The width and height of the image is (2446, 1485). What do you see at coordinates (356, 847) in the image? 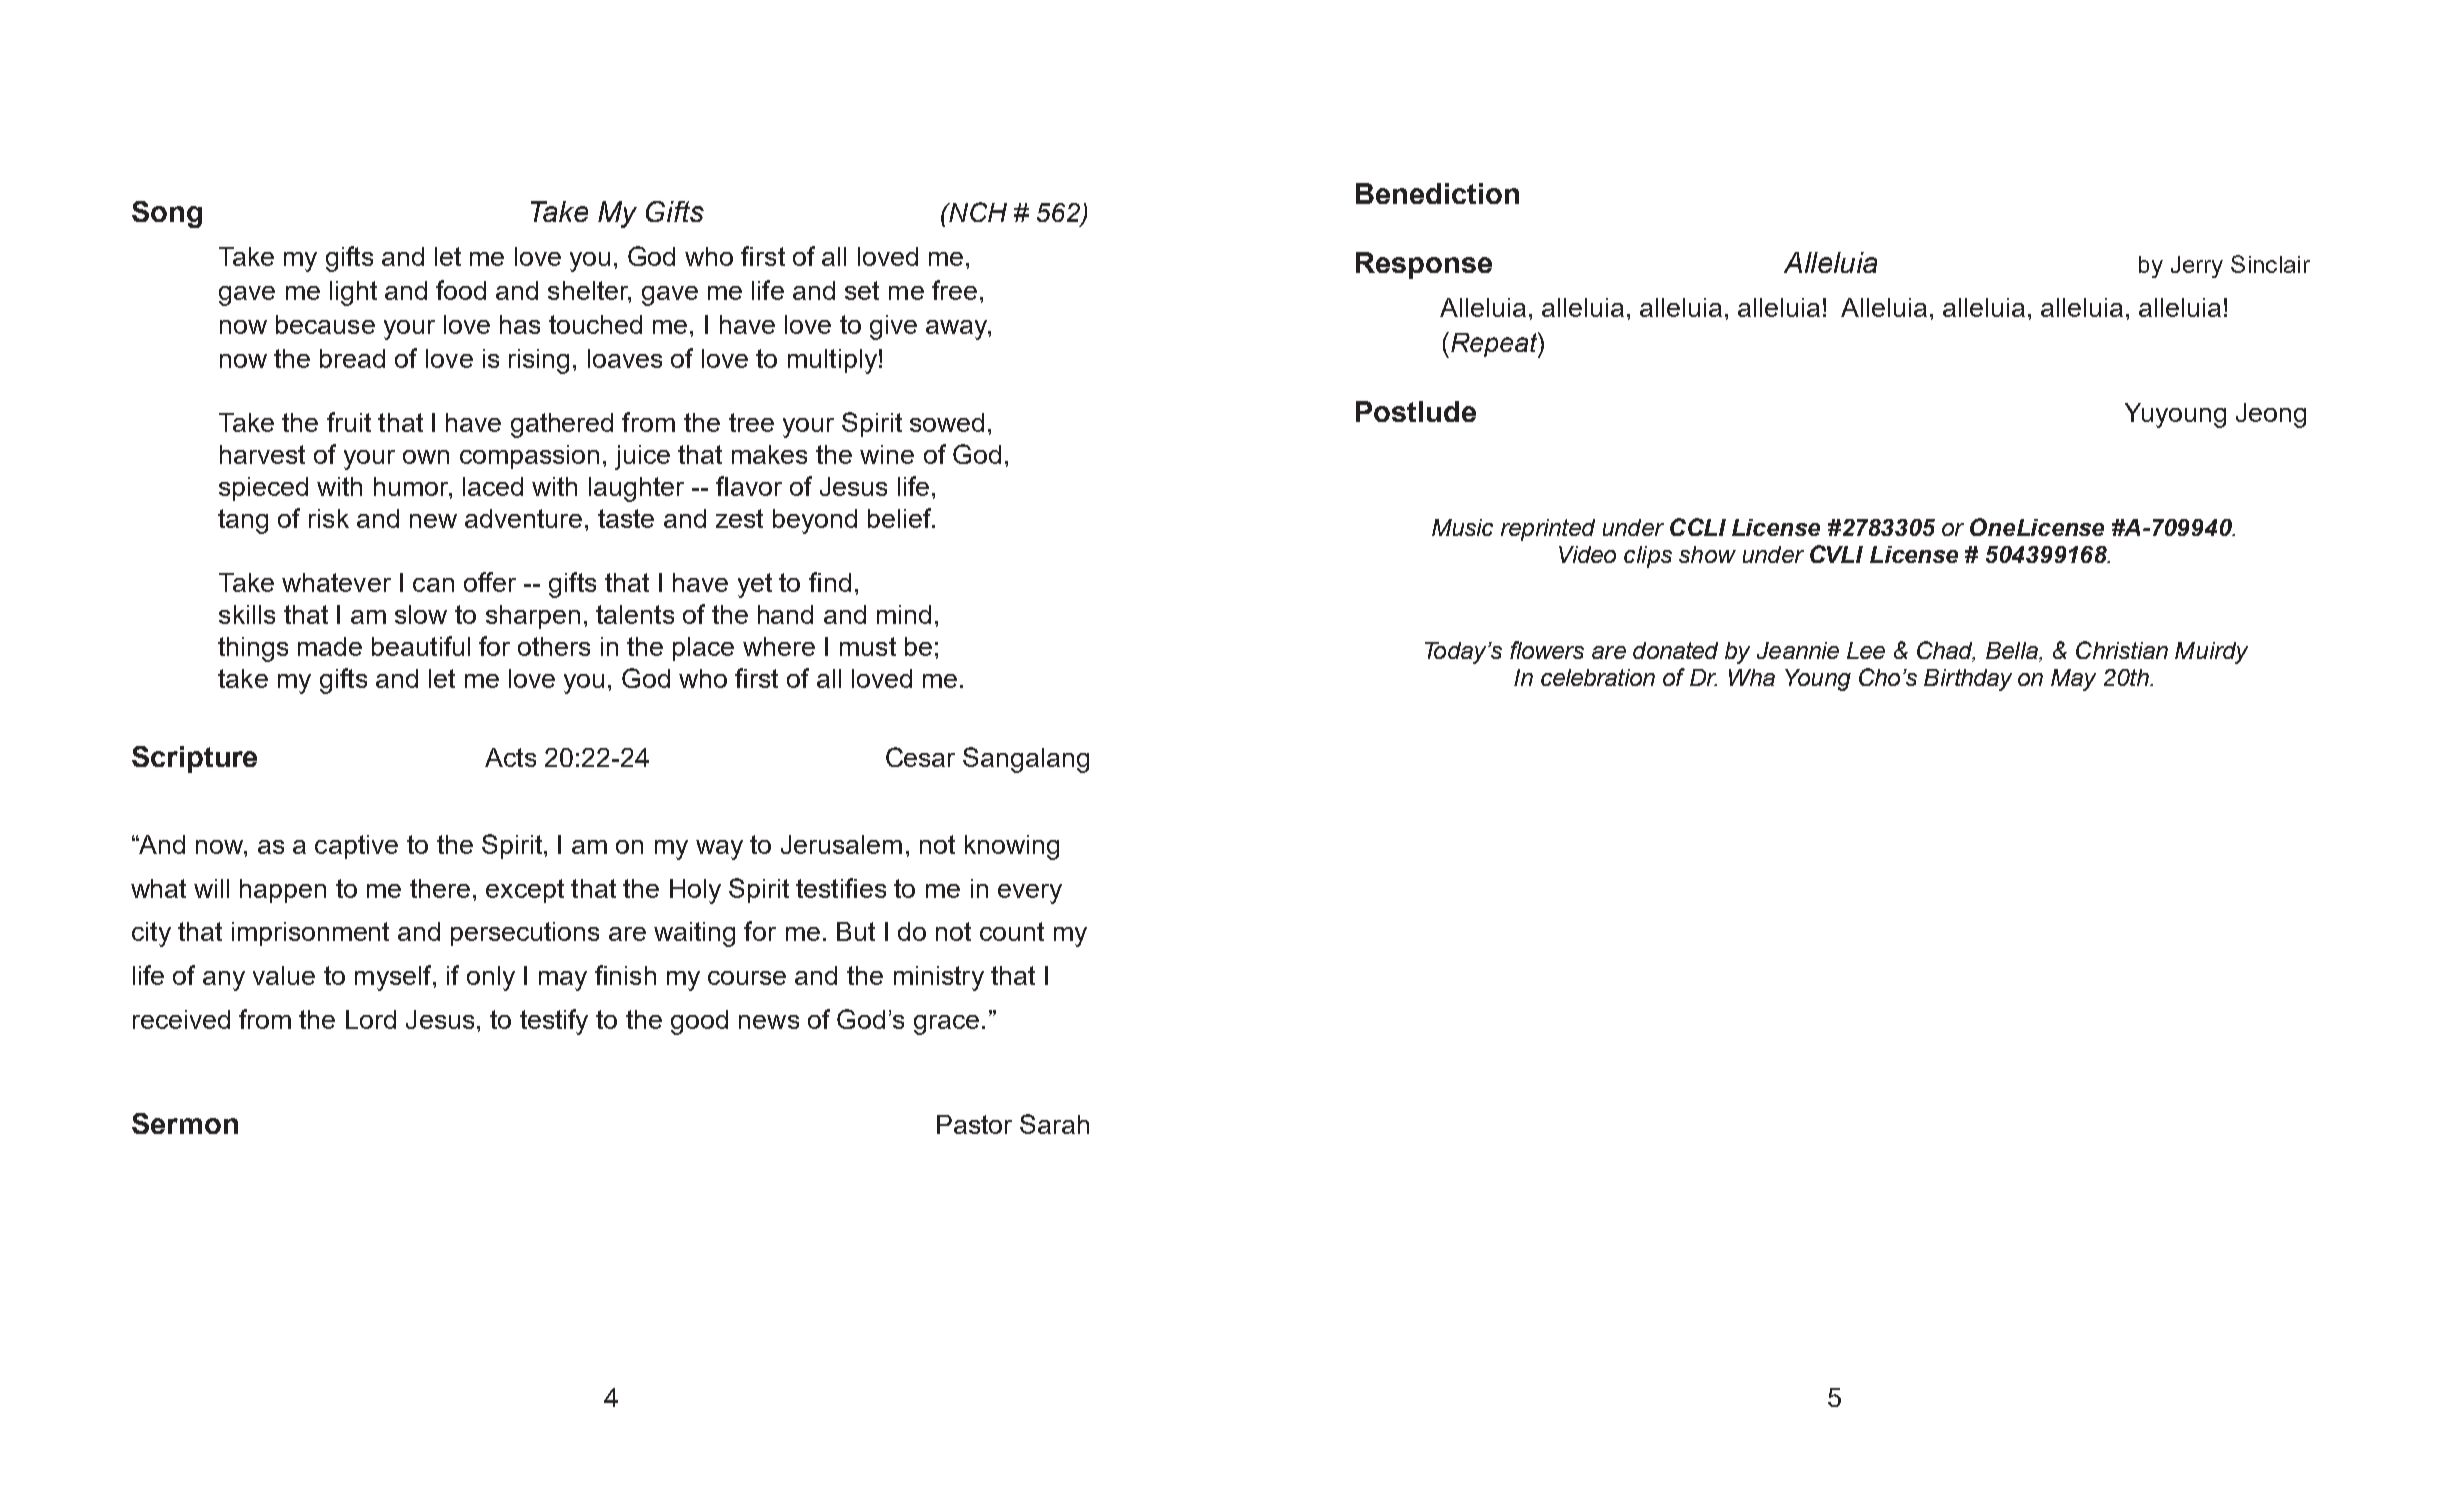
I see `captive` at bounding box center [356, 847].
